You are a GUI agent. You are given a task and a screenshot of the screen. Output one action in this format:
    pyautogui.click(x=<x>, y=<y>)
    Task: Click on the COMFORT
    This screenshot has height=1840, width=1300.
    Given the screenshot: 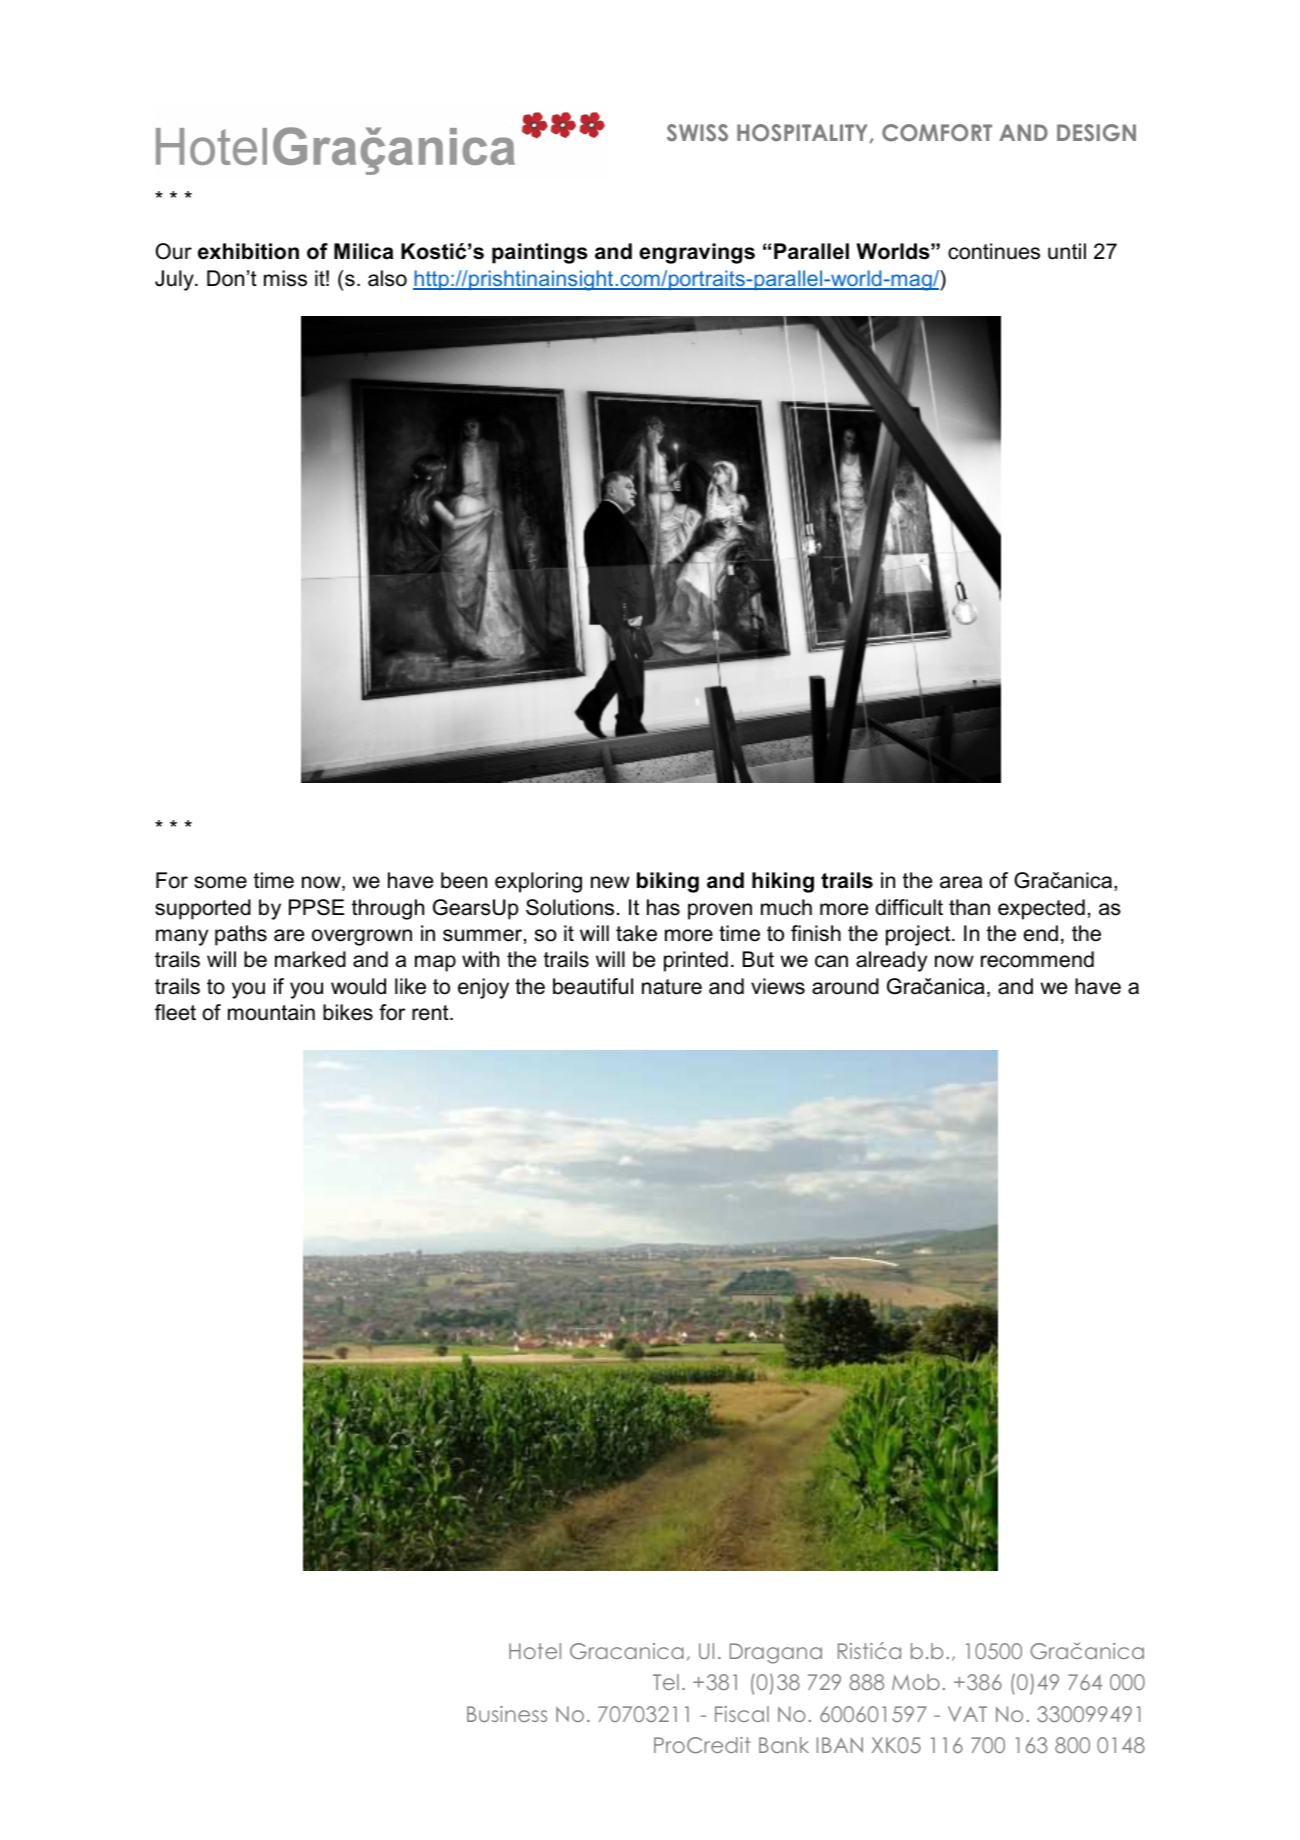 What is the action you would take?
    pyautogui.click(x=937, y=133)
